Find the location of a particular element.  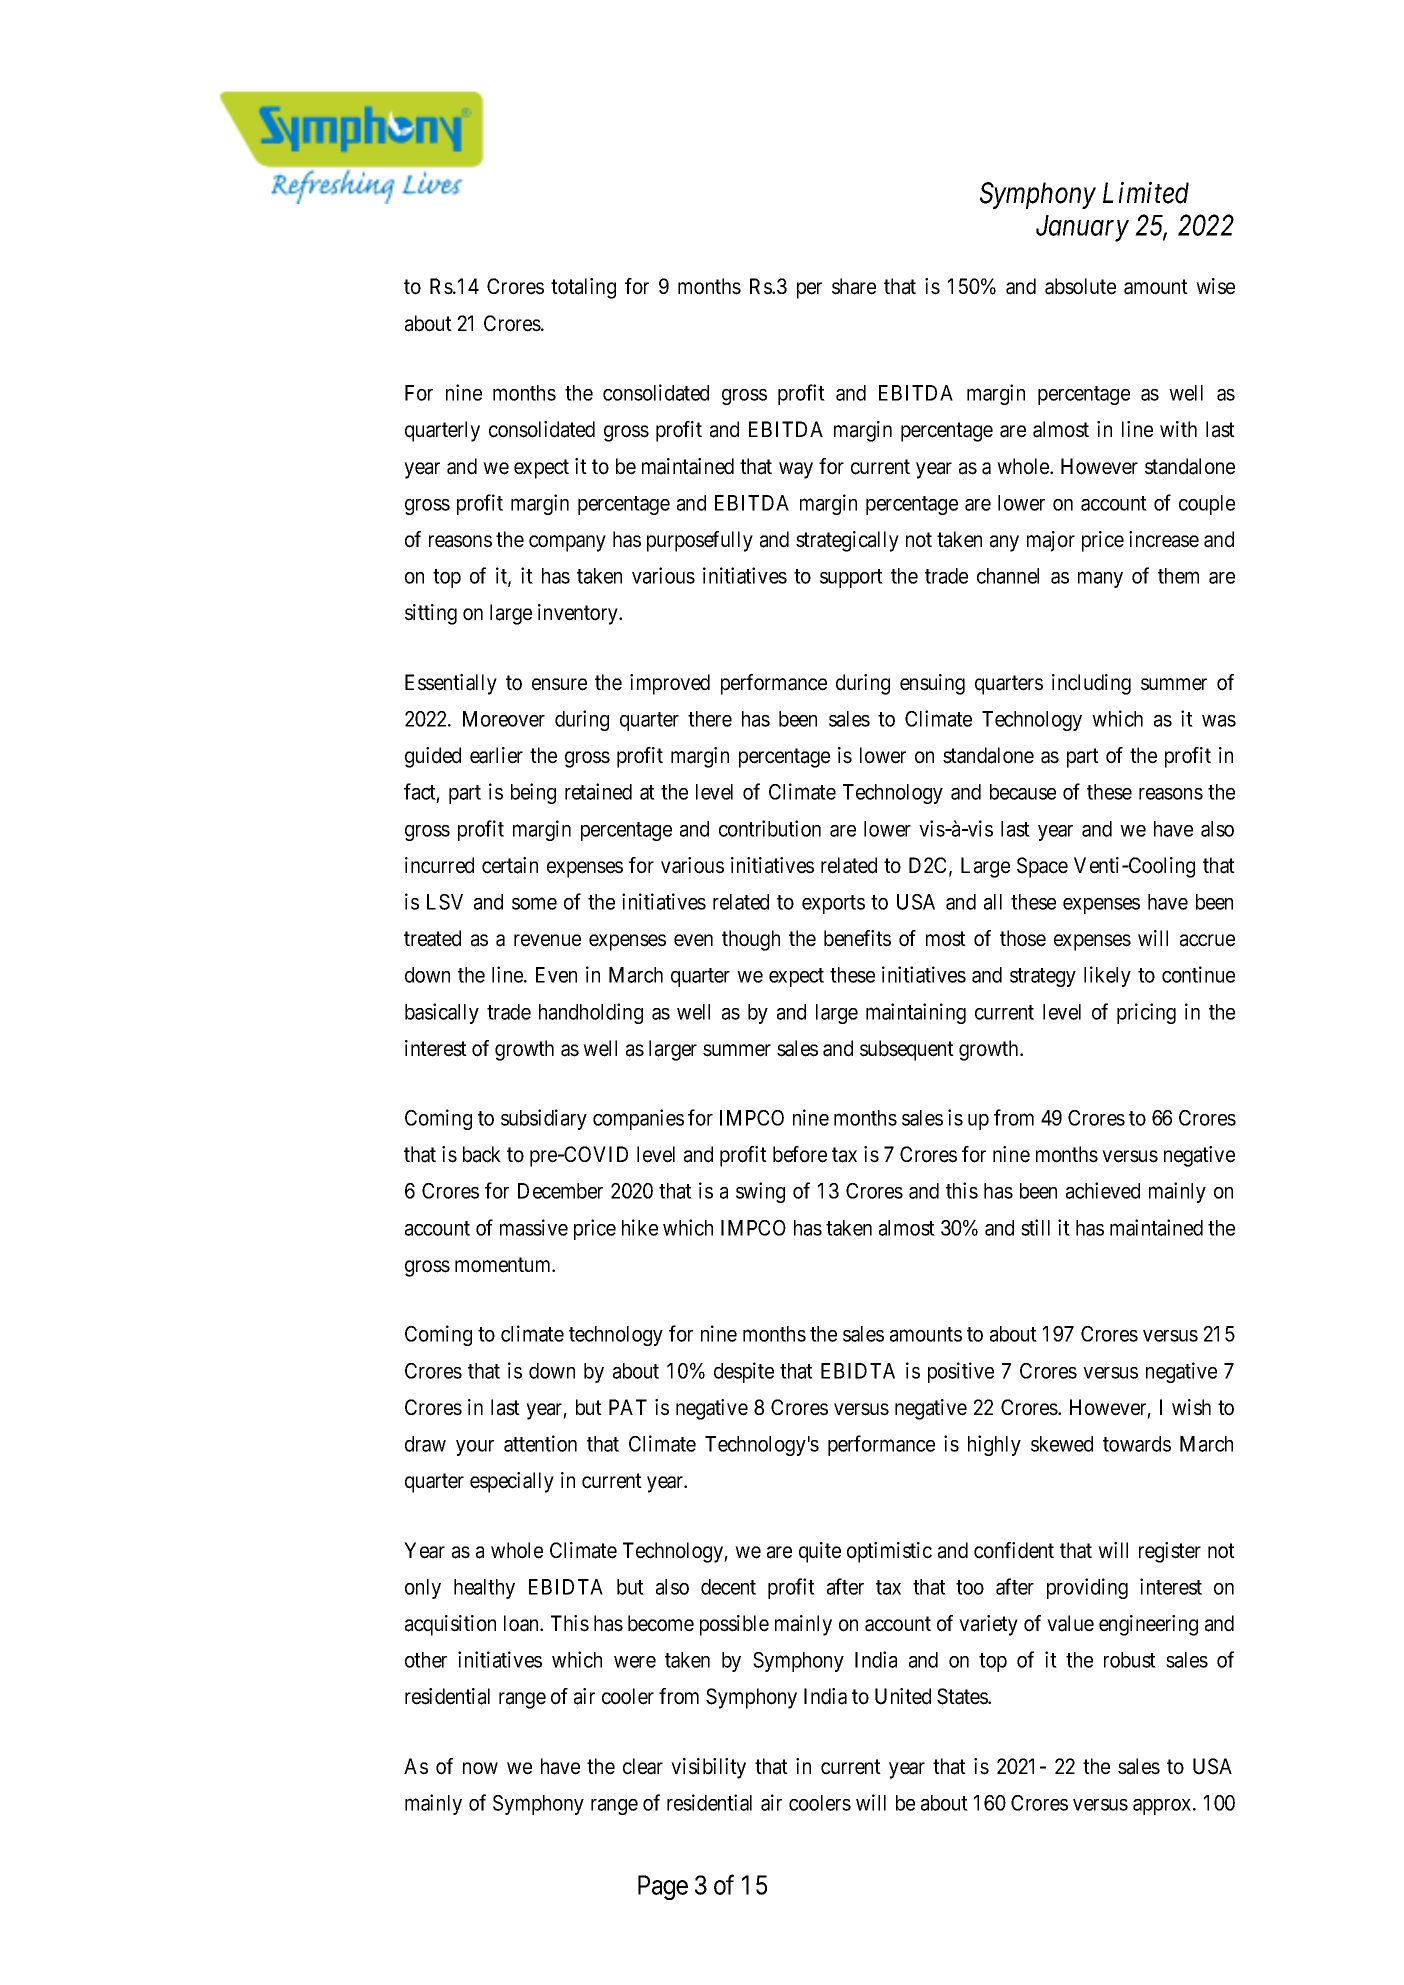

before is located at coordinates (800, 1154).
